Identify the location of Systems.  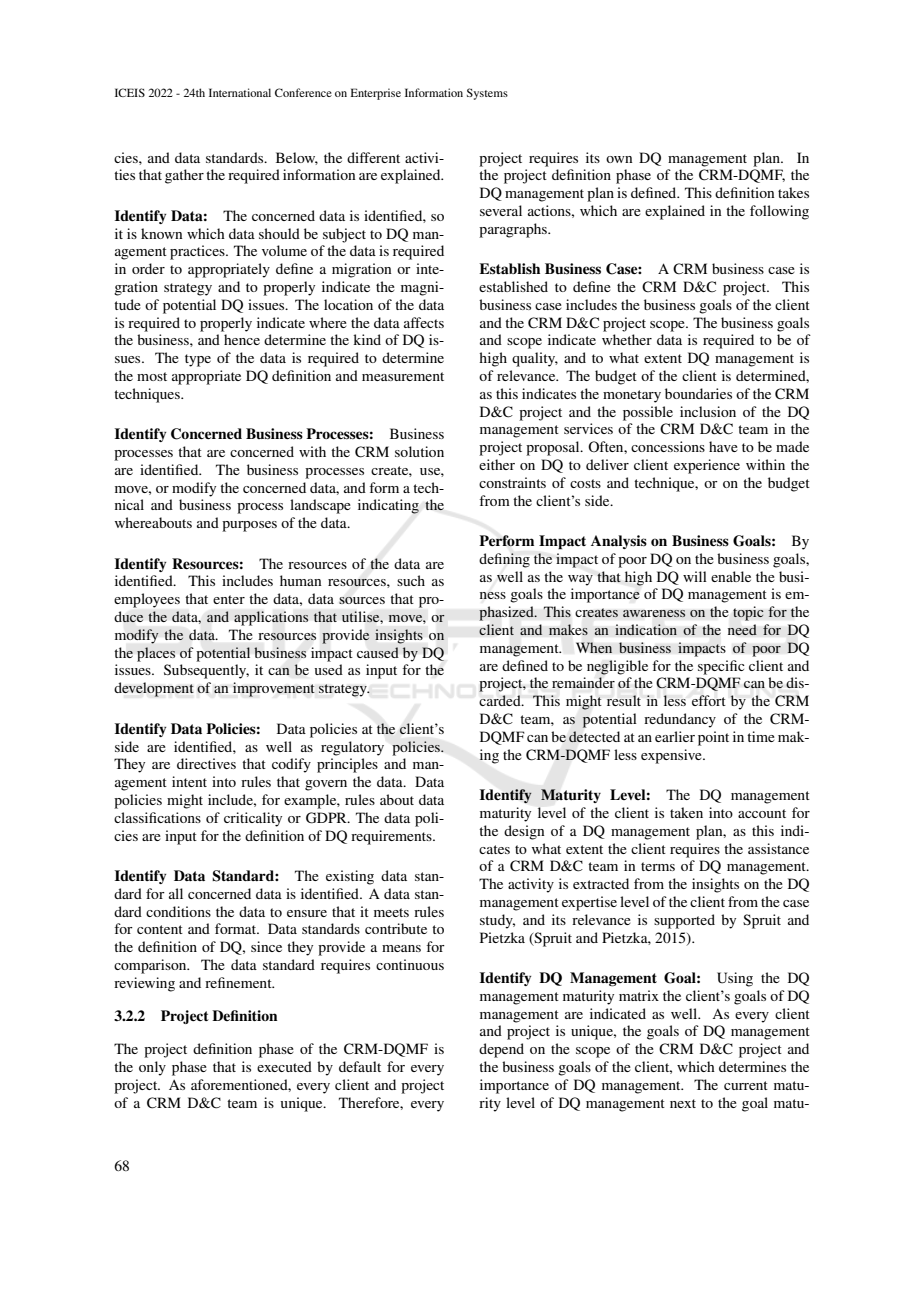
(487, 94).
